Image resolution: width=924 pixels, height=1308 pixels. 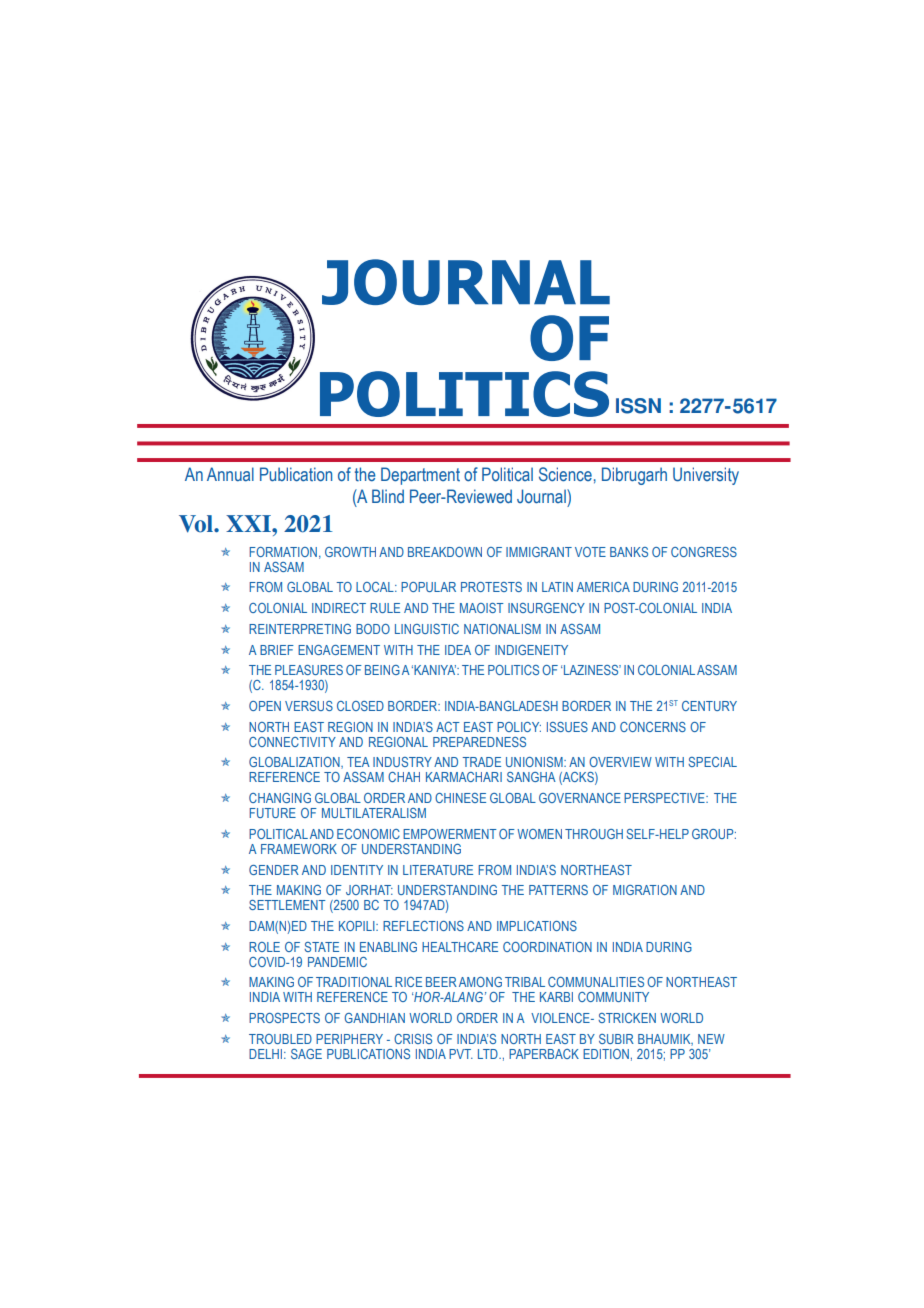 I want to click on ACT, so click(x=448, y=727).
